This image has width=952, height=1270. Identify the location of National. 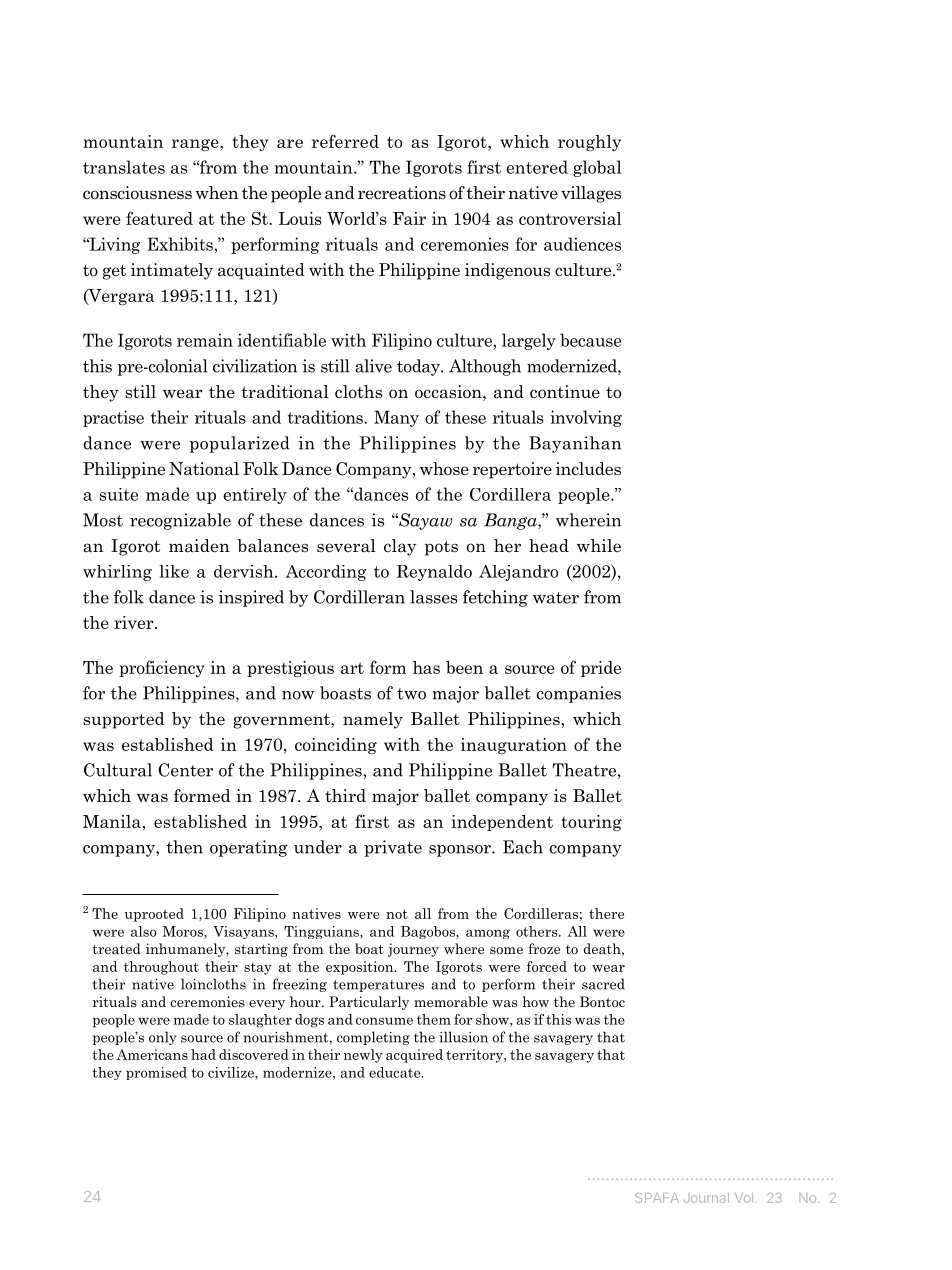
(204, 469).
